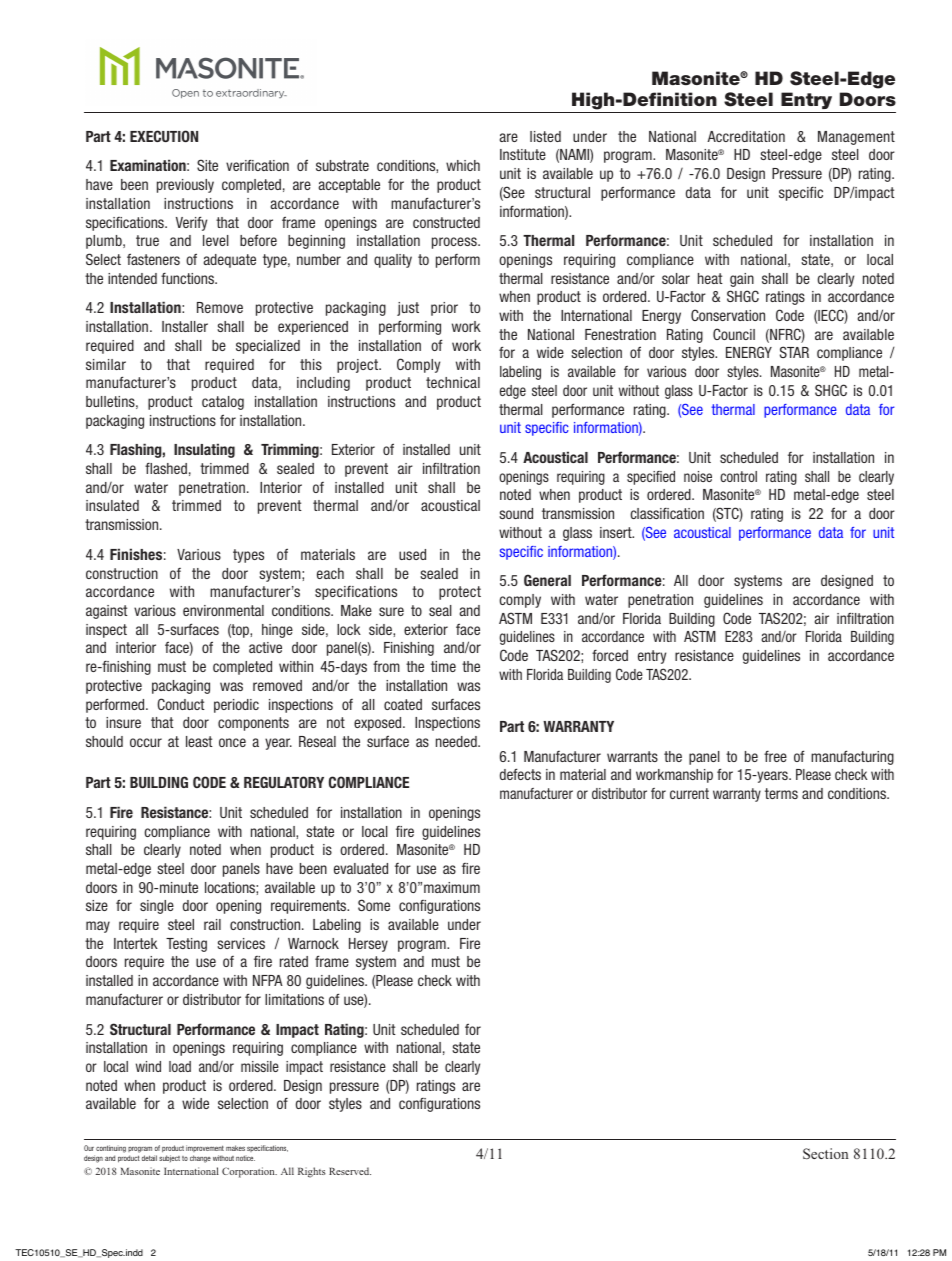  Describe the element at coordinates (443, 666) in the screenshot. I see `time` at that location.
